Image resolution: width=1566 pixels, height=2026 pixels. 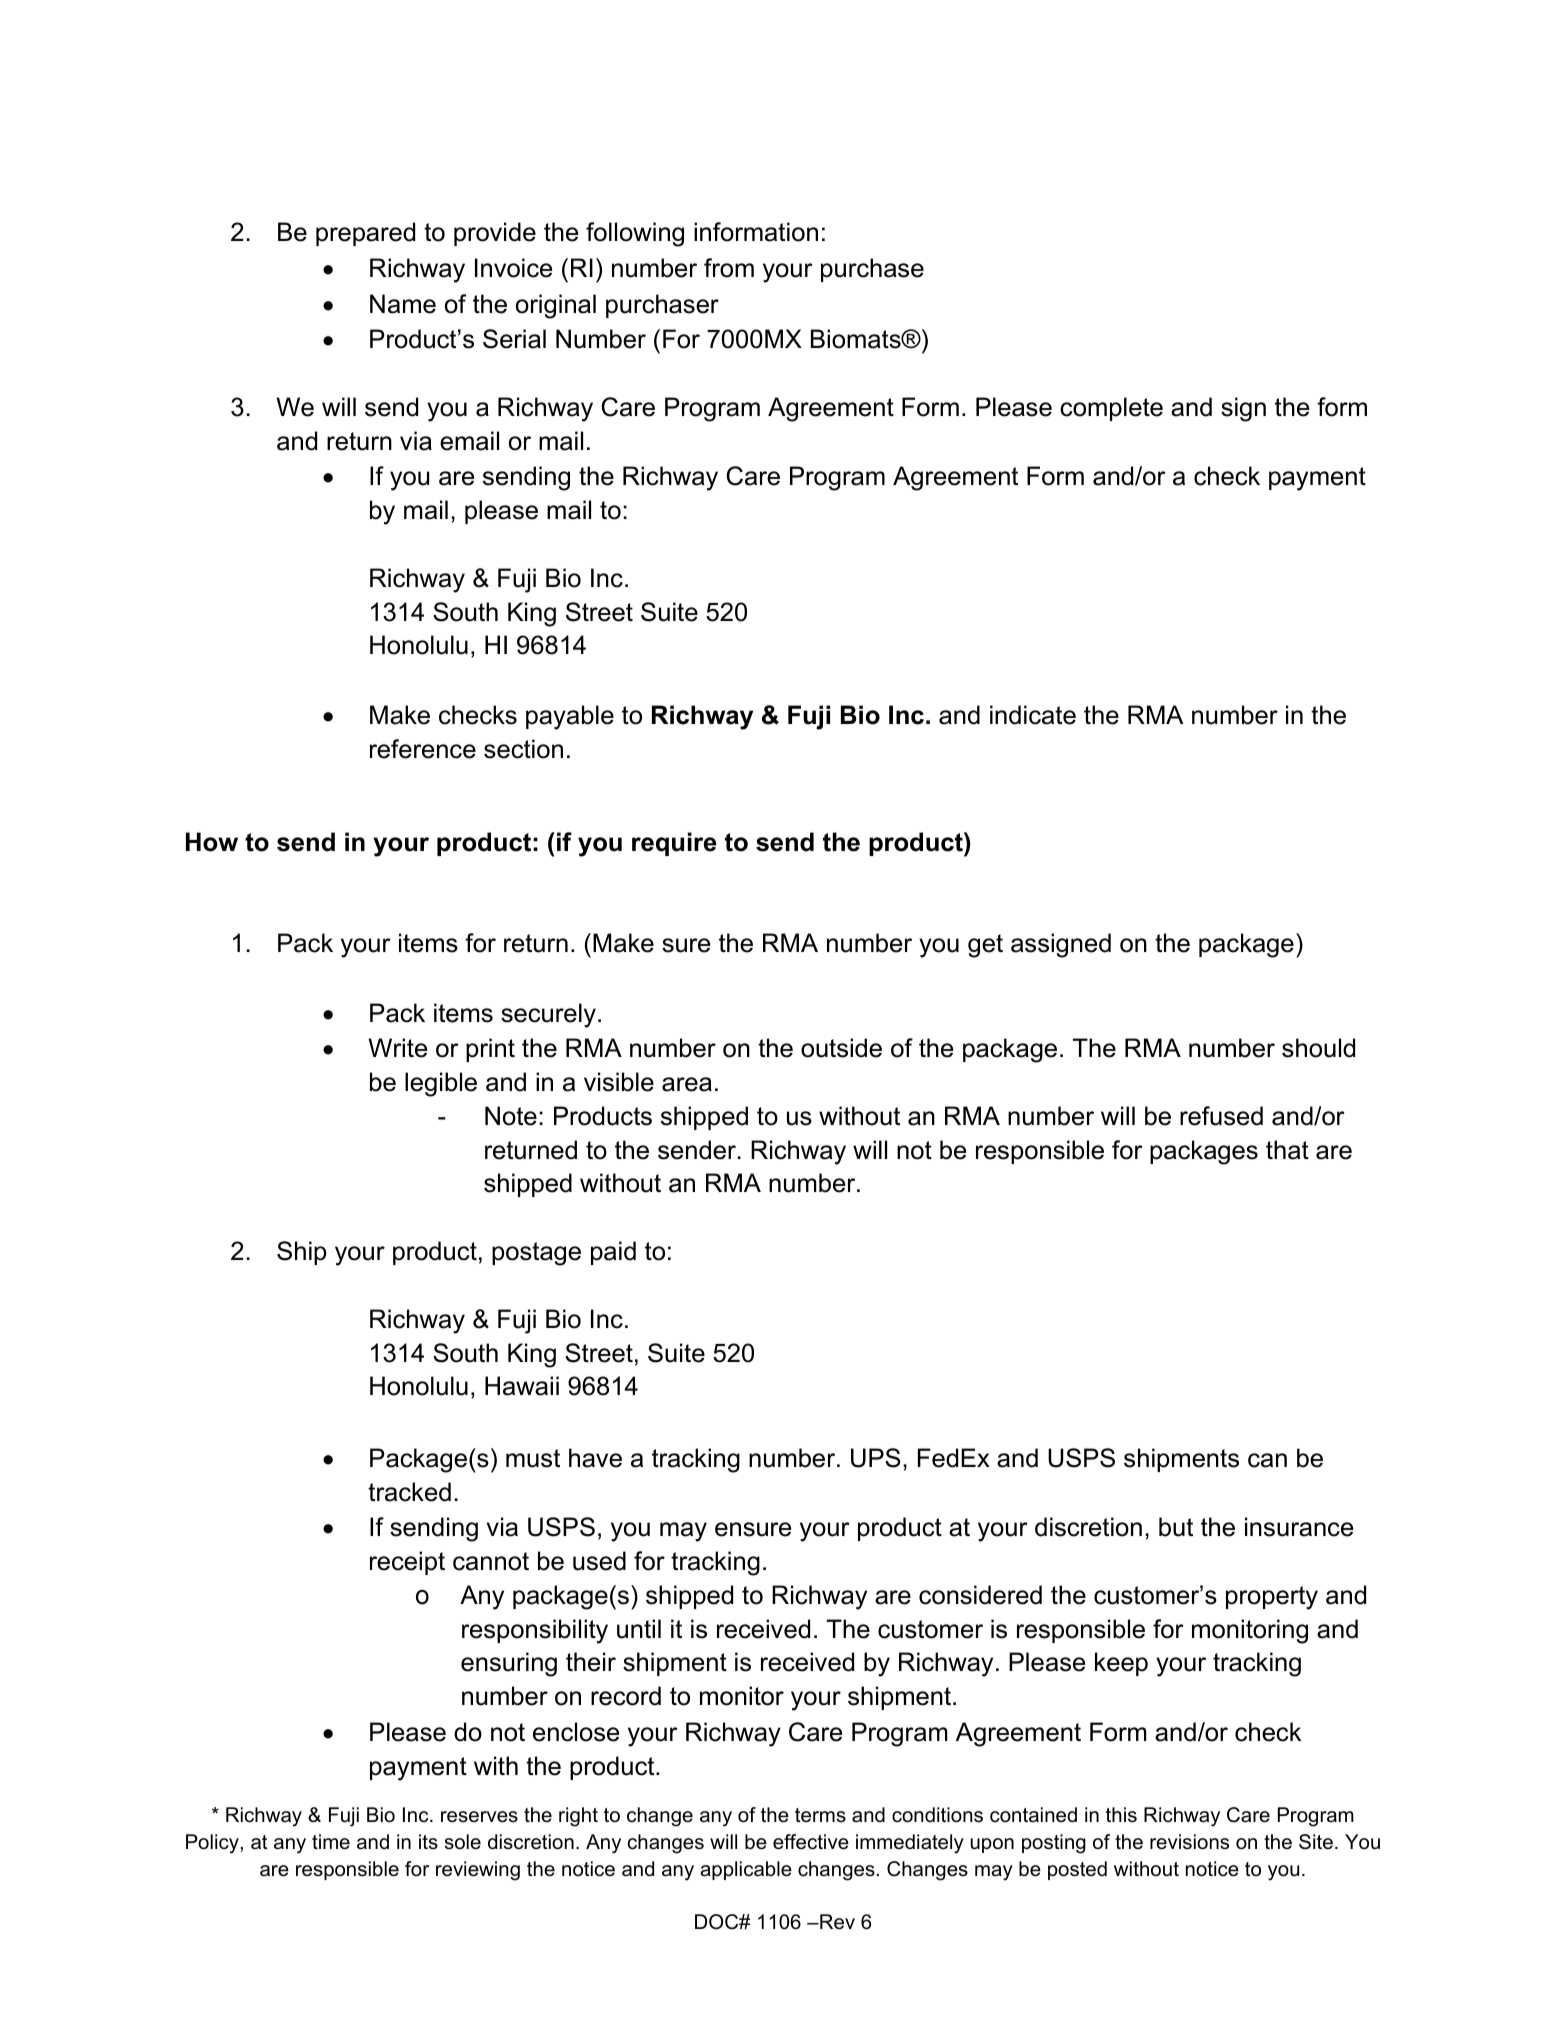 I want to click on revisions, so click(x=1189, y=1842).
